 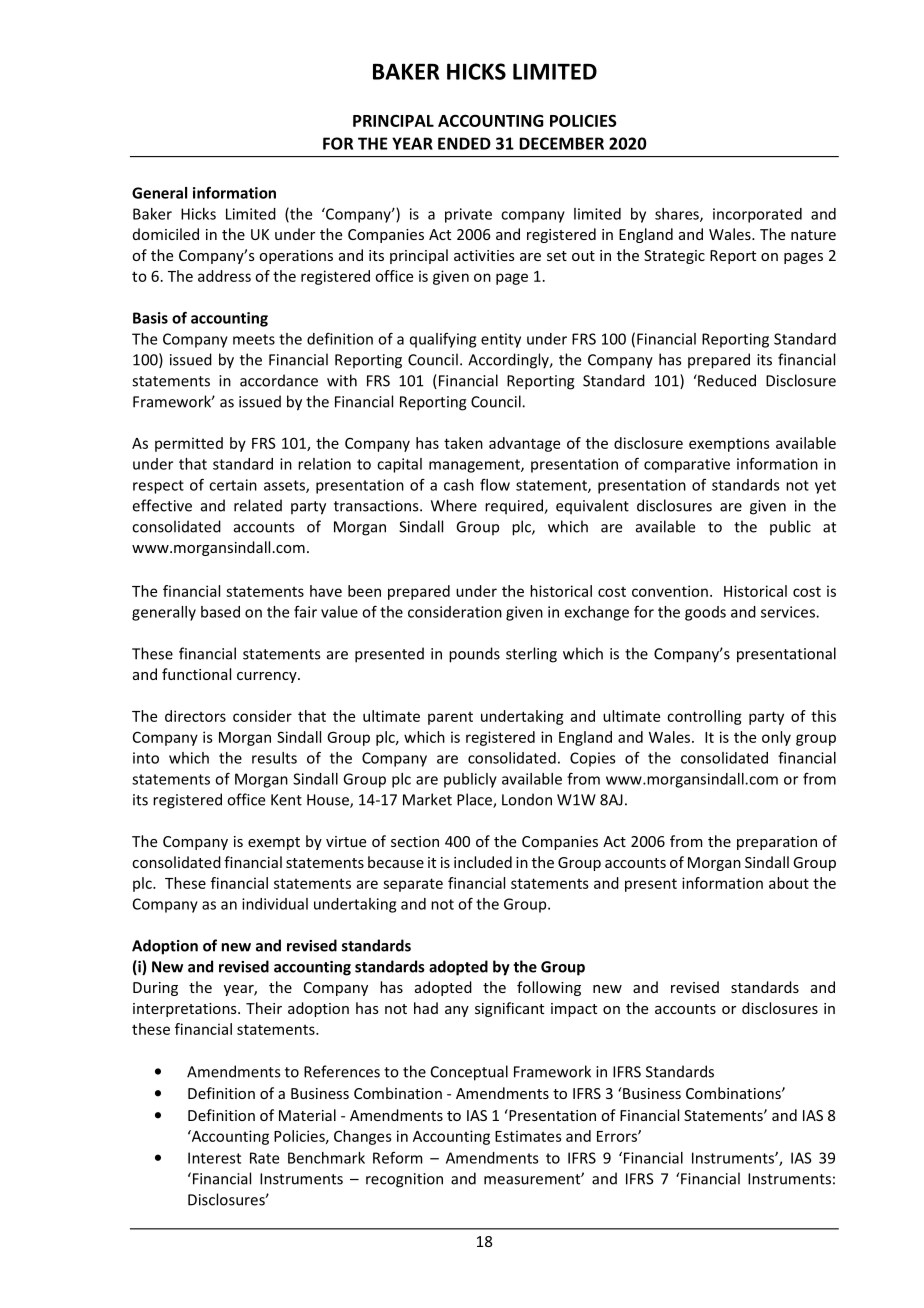 What do you see at coordinates (495, 485) in the screenshot?
I see `flow` at bounding box center [495, 485].
